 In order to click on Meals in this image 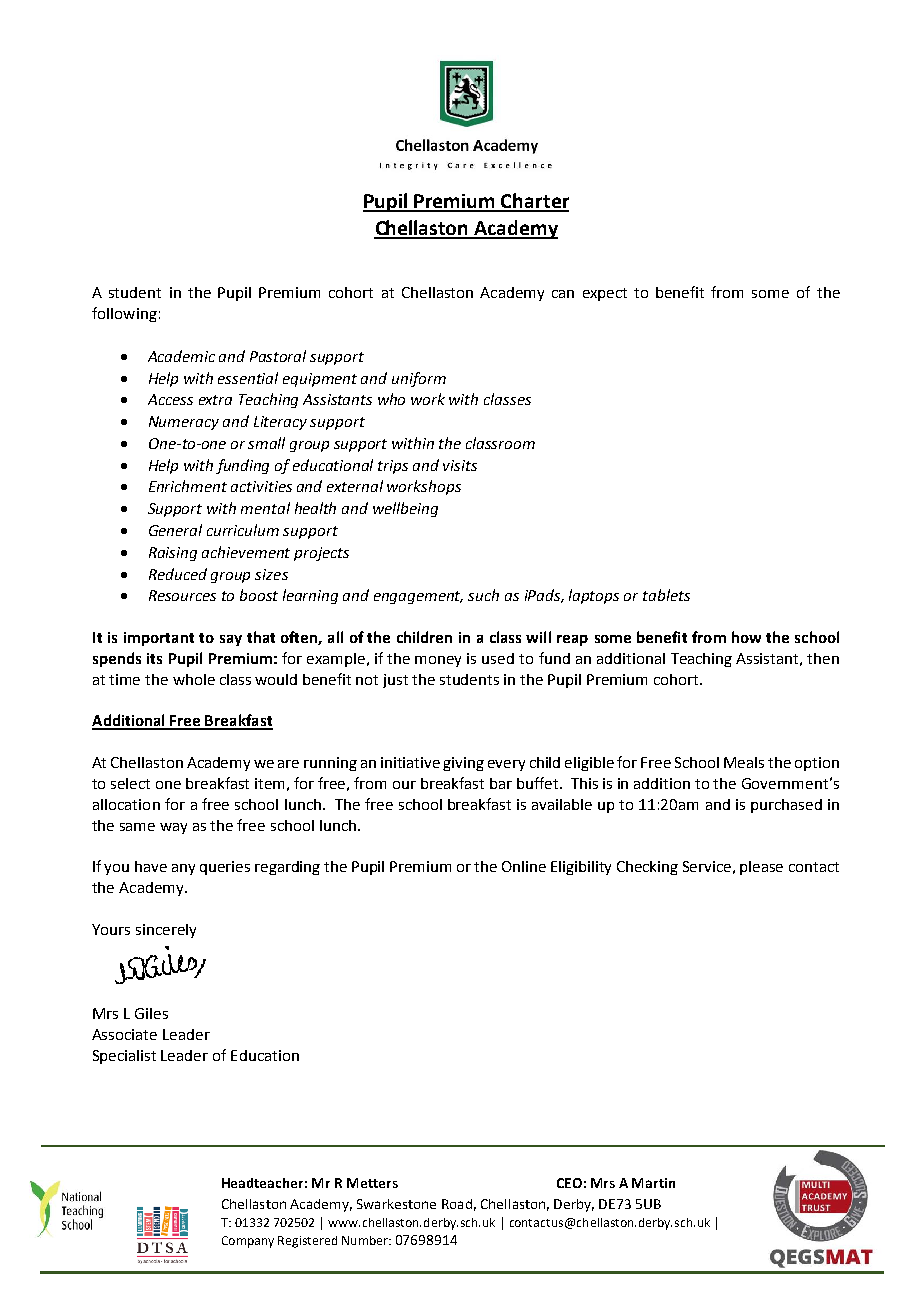, I will do `click(744, 762)`.
